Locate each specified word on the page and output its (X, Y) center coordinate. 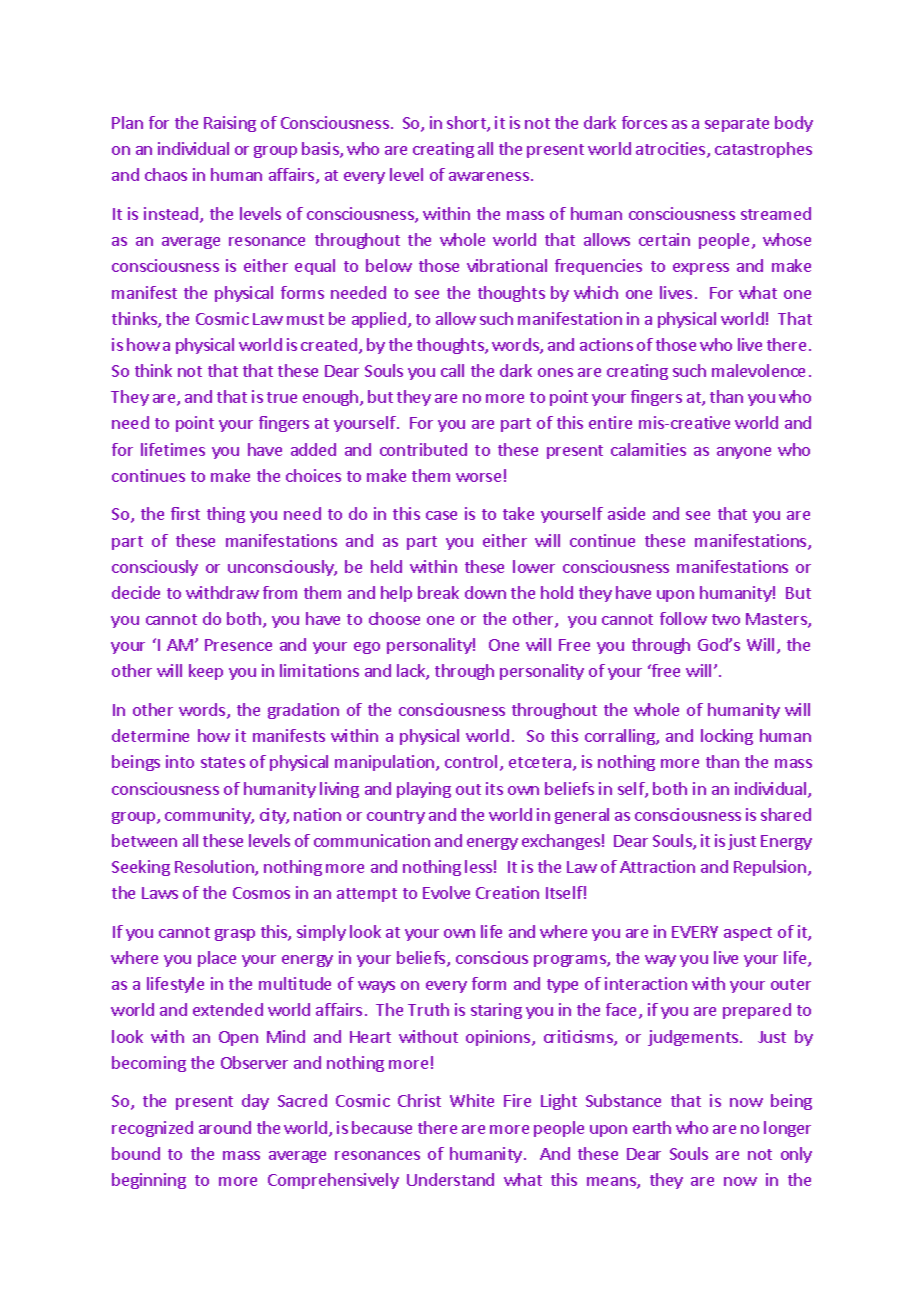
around (225, 1127)
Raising (230, 124)
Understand (450, 1179)
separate (737, 125)
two (726, 619)
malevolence (758, 370)
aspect (748, 934)
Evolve (446, 892)
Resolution (215, 868)
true (282, 397)
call (452, 370)
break (438, 592)
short (467, 124)
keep (206, 672)
